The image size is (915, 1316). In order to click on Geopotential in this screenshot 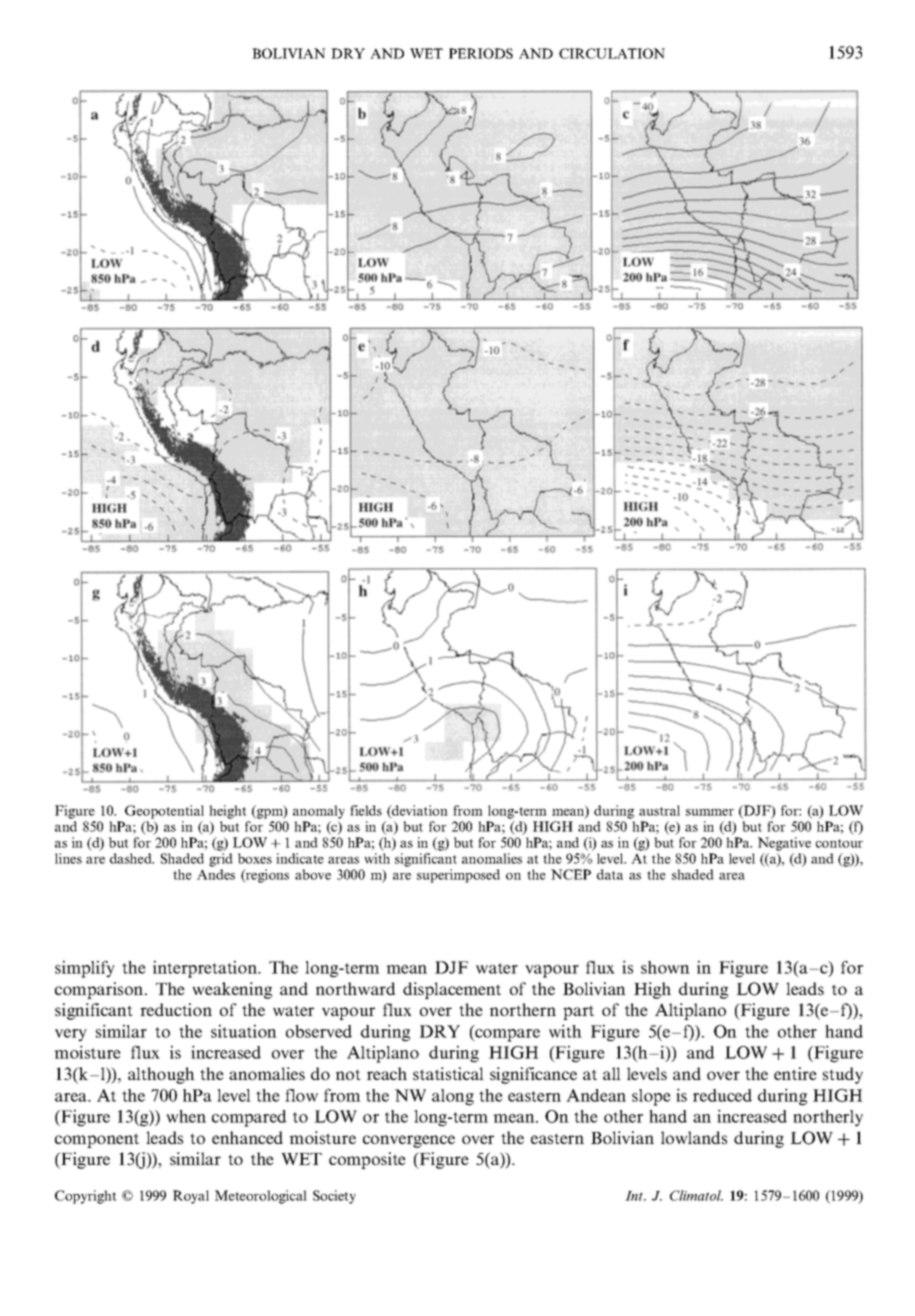, I will do `click(164, 812)`.
